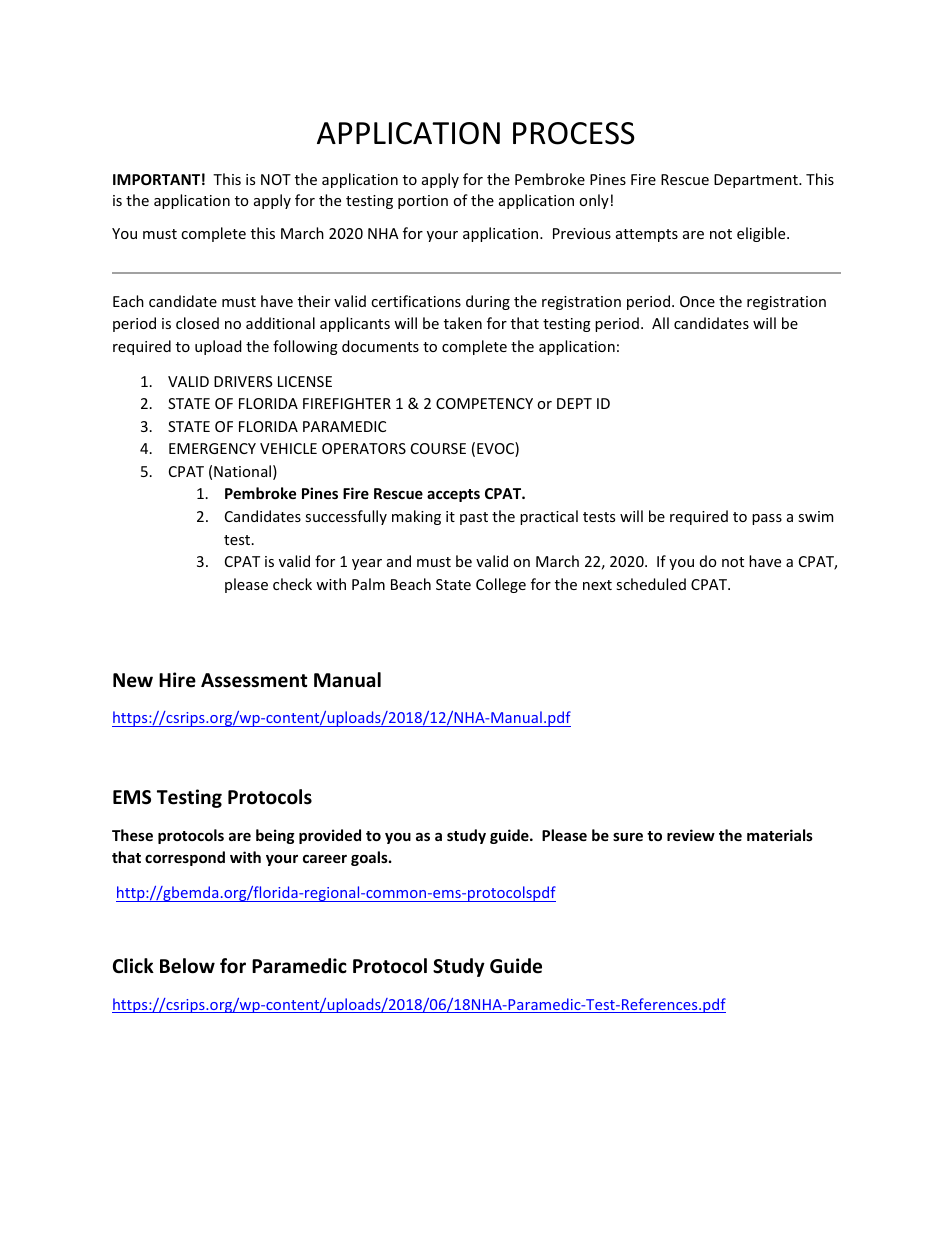 The width and height of the image is (952, 1233). Describe the element at coordinates (292, 584) in the image. I see `check` at that location.
